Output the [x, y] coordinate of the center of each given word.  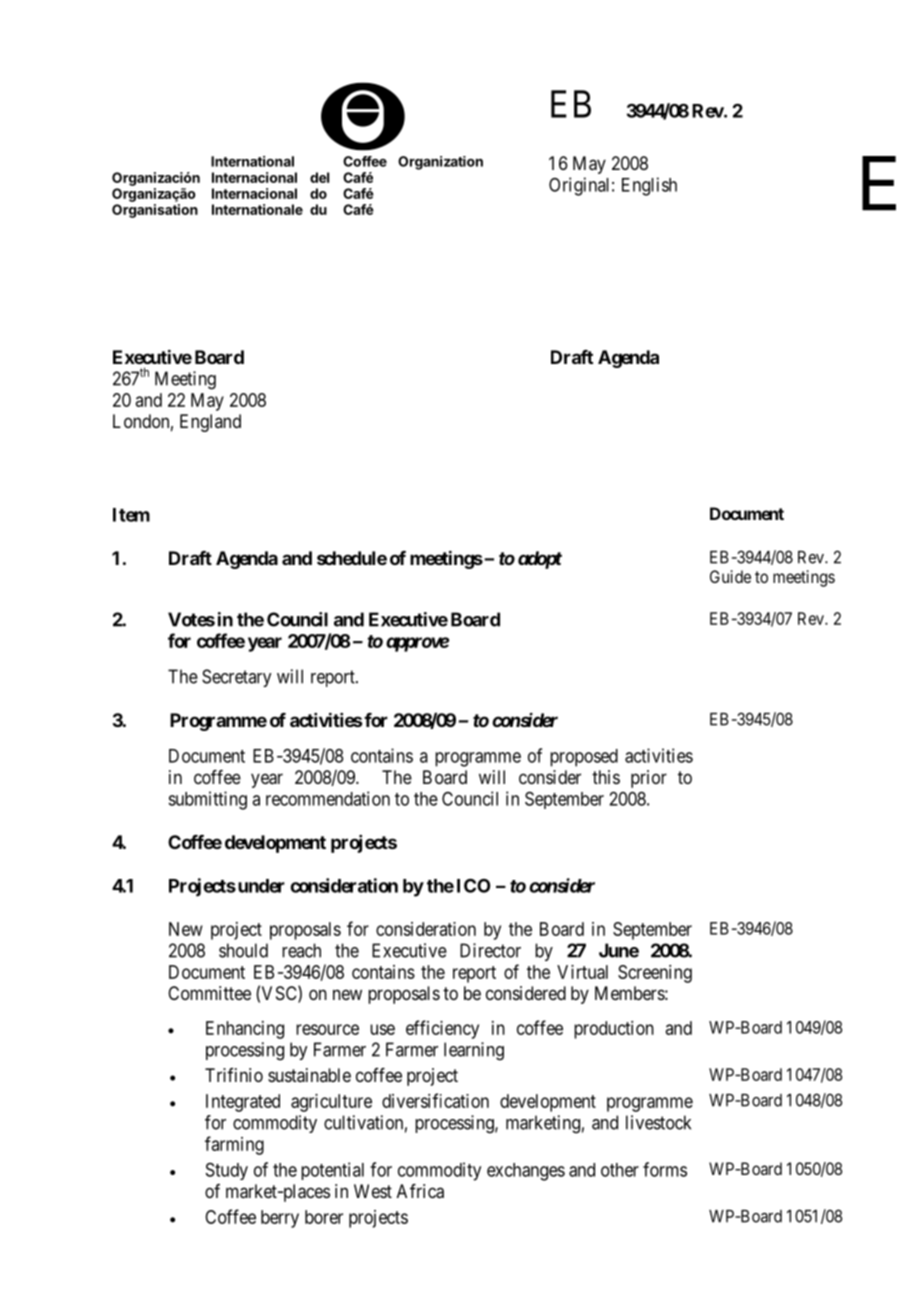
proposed [584, 758]
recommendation [328, 798]
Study [227, 1171]
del [319, 177]
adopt [540, 560]
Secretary [236, 678]
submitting [207, 800]
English [649, 186]
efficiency [442, 1029]
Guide [730, 576]
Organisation [155, 211]
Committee [209, 993]
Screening [655, 974]
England [210, 423]
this [606, 777]
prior [649, 779]
